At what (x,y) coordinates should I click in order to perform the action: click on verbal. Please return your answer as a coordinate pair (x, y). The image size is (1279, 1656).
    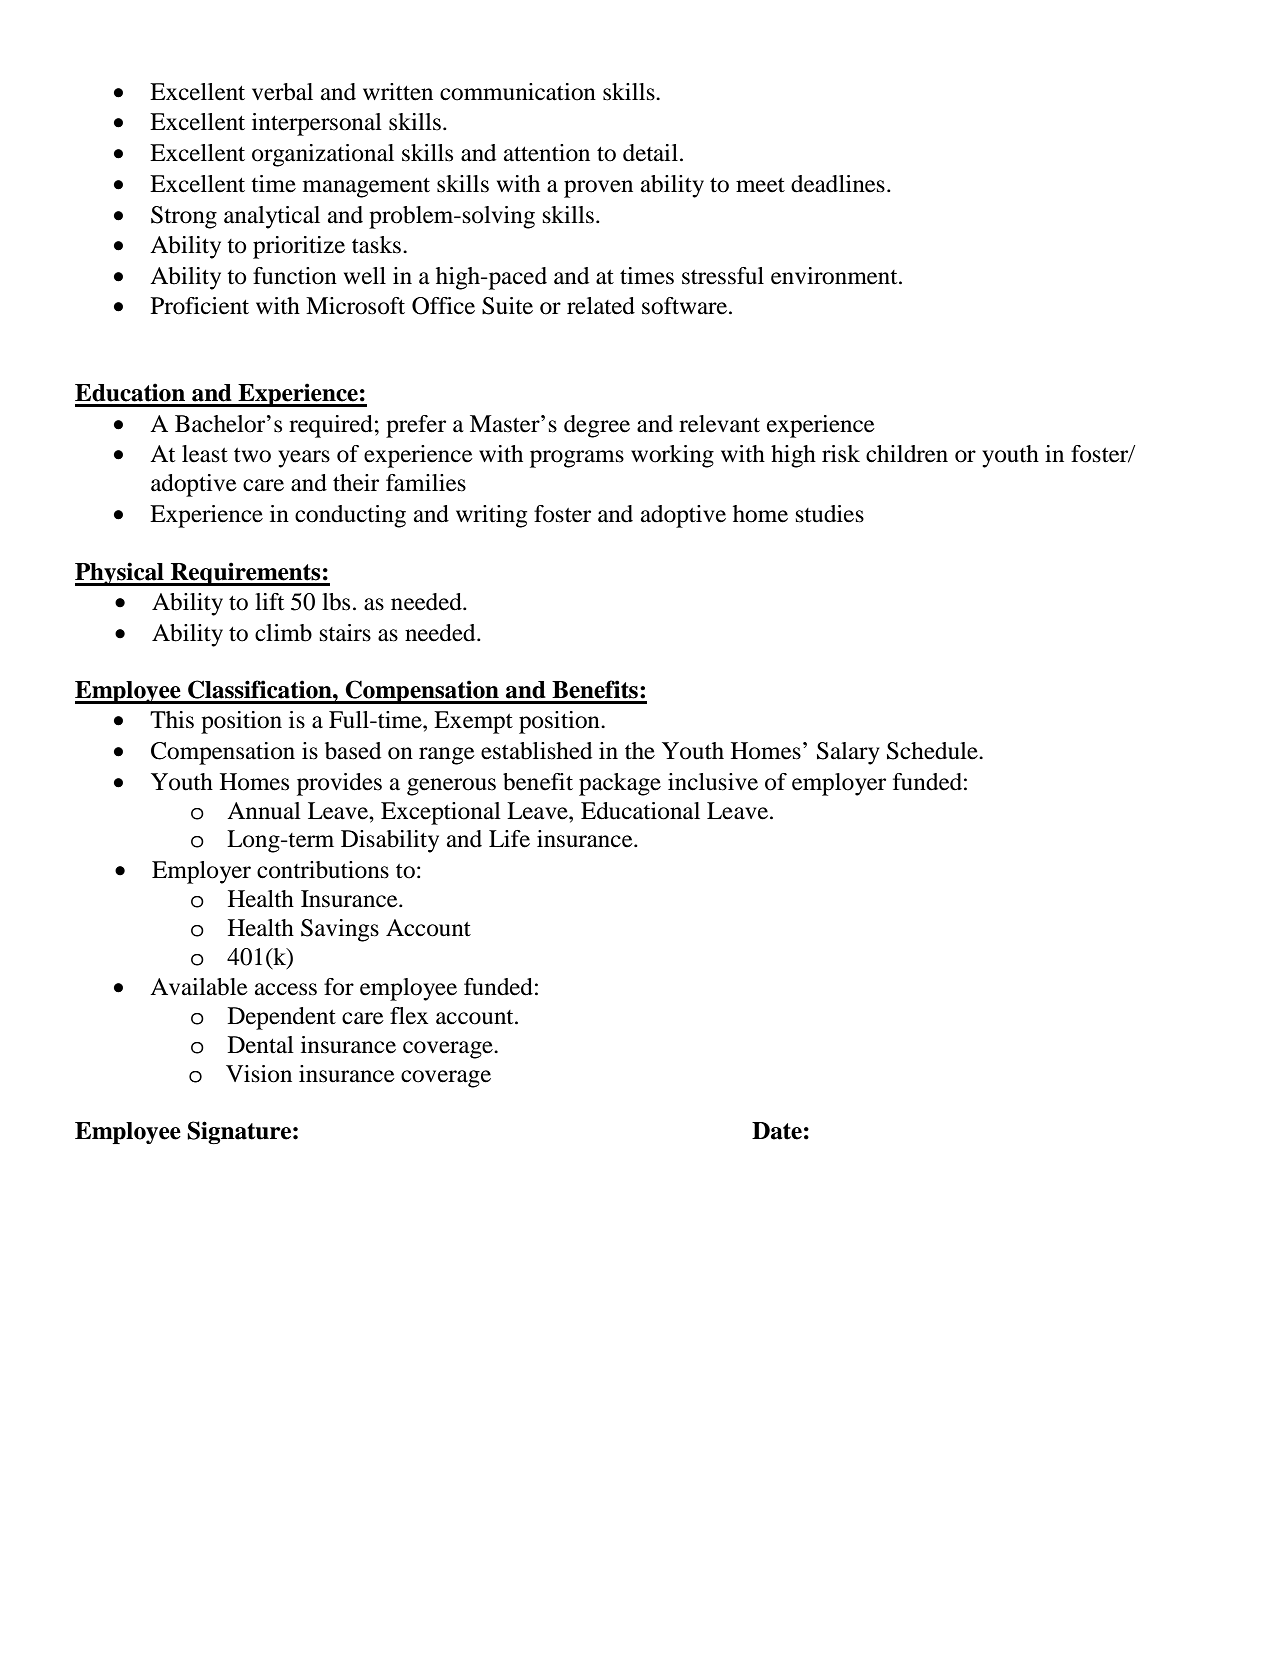
    Looking at the image, I should click on (282, 92).
